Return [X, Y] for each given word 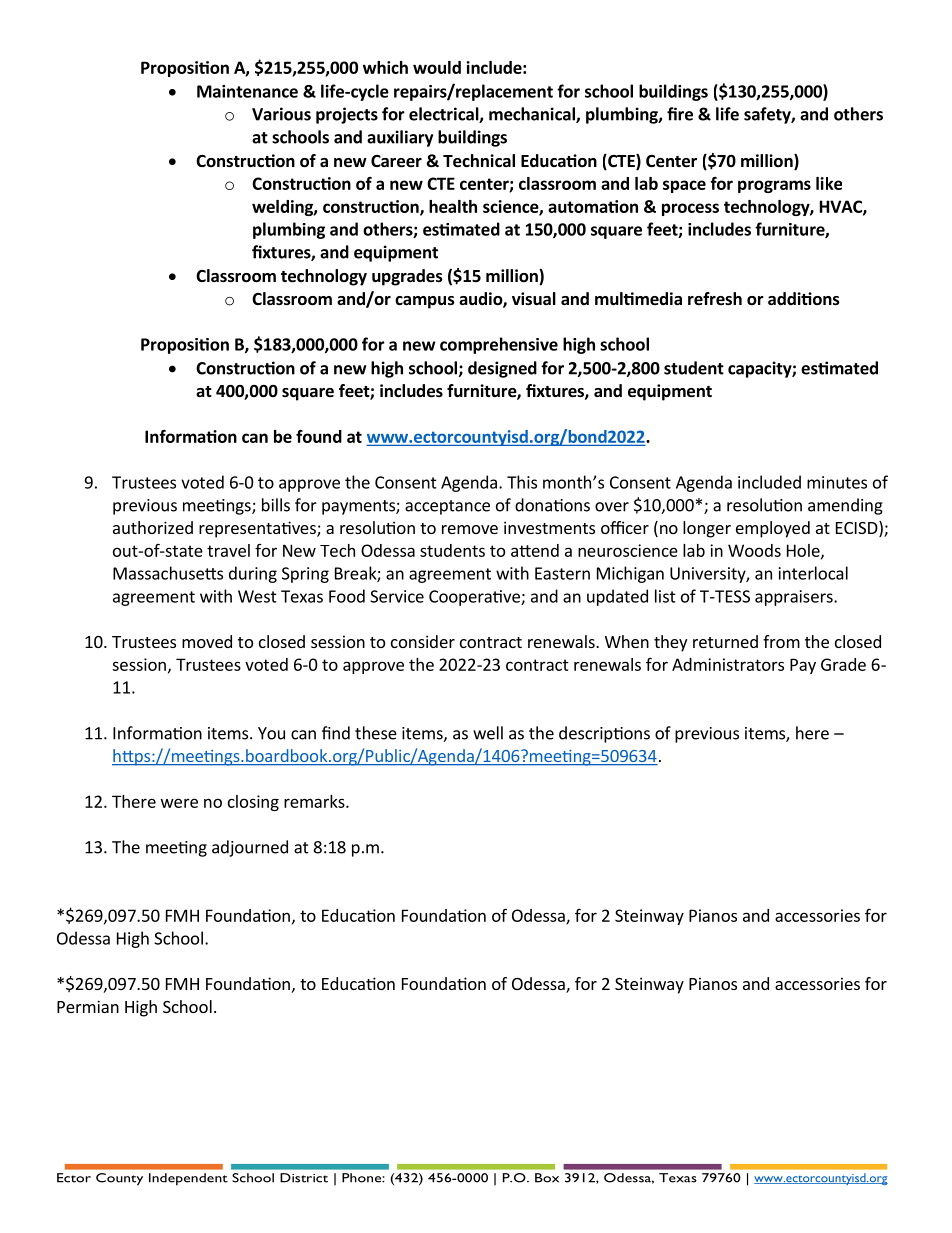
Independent [188, 1179]
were [179, 803]
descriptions [604, 734]
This [522, 482]
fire [680, 114]
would [437, 67]
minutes [837, 482]
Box [547, 1178]
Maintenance [247, 91]
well [488, 733]
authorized [153, 527]
